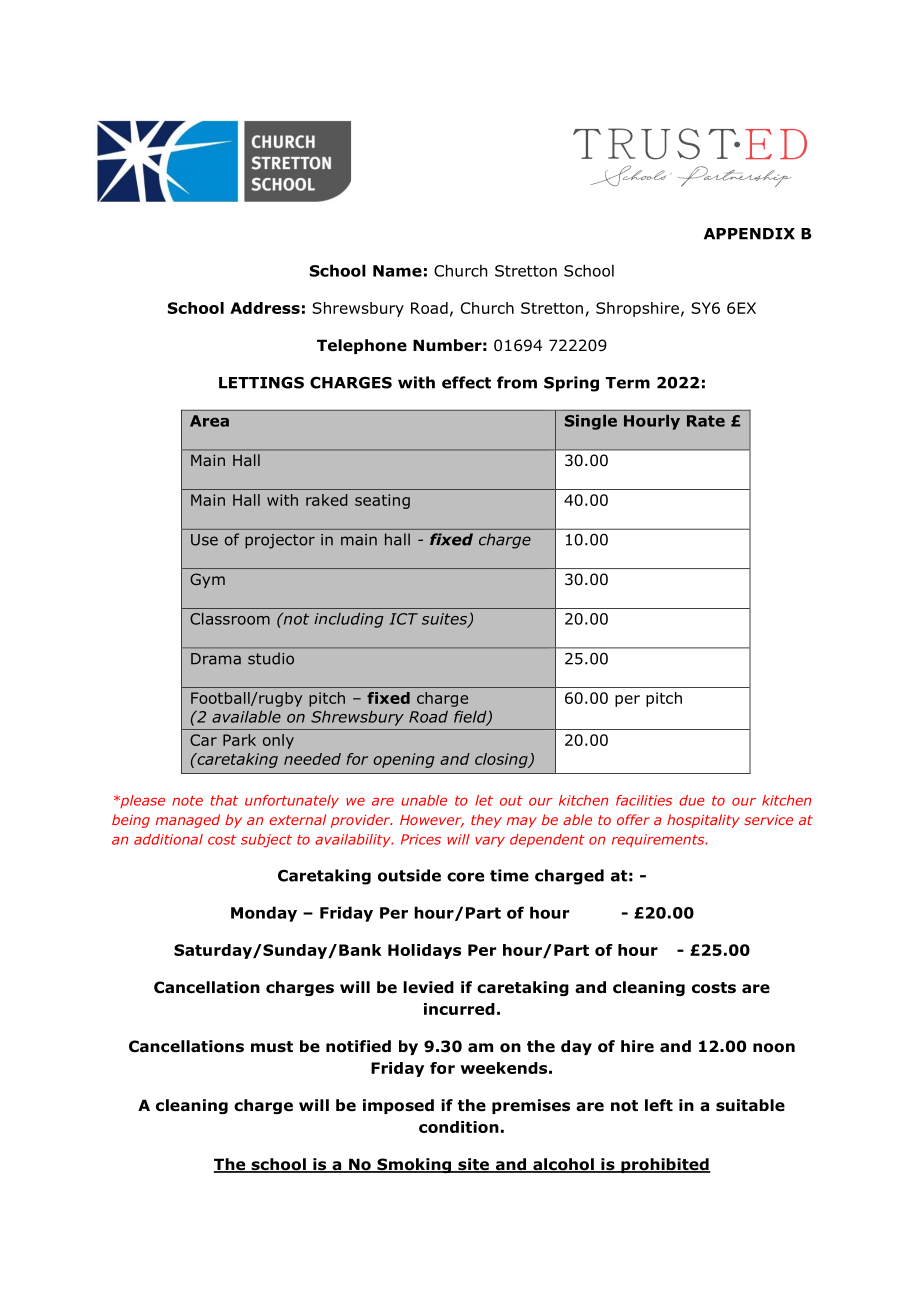 Image resolution: width=924 pixels, height=1308 pixels. Describe the element at coordinates (471, 717) in the screenshot. I see `field` at that location.
